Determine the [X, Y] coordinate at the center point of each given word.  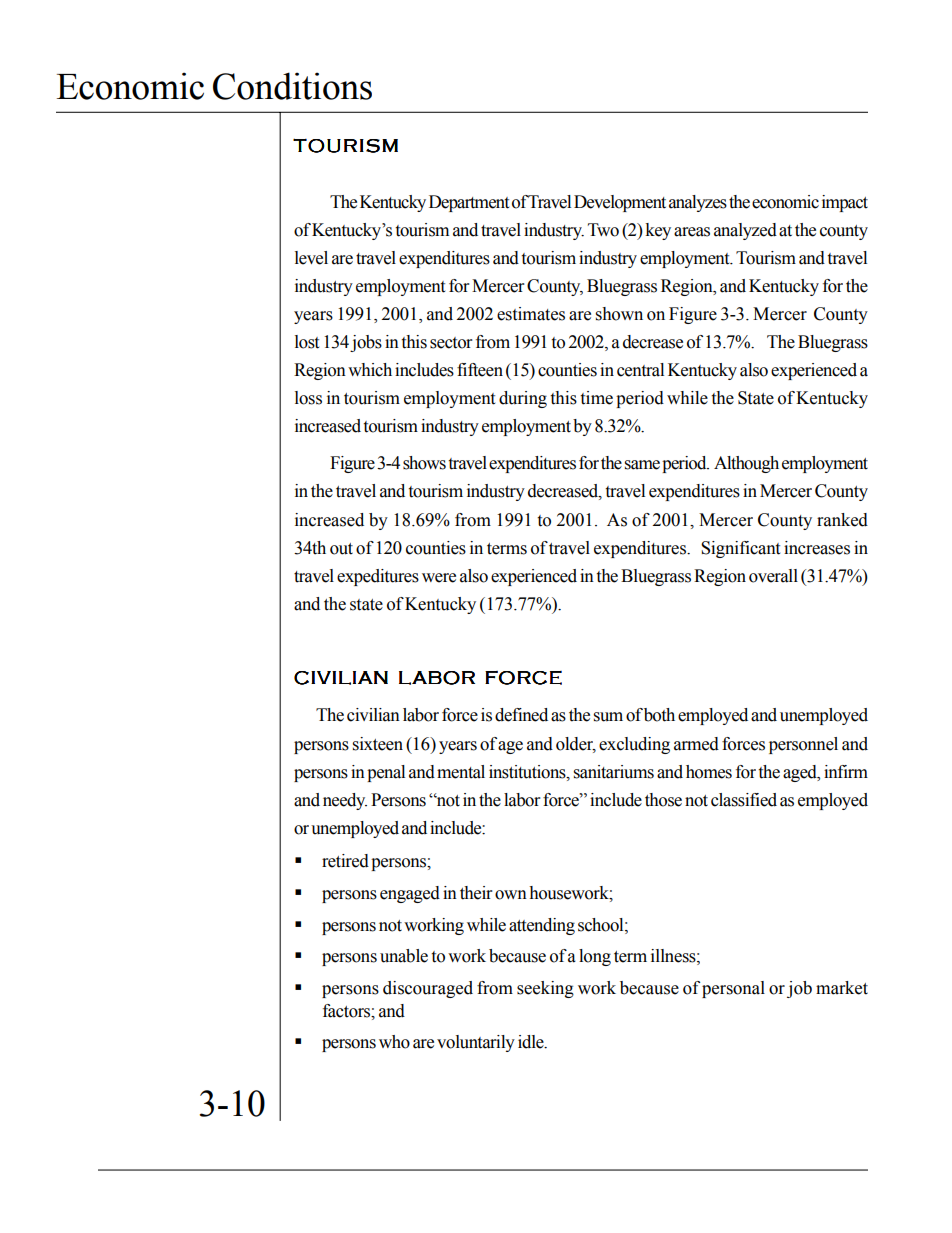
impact [845, 203]
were [439, 578]
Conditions [292, 86]
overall [773, 576]
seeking [545, 989]
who [394, 1042]
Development [620, 203]
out [341, 549]
